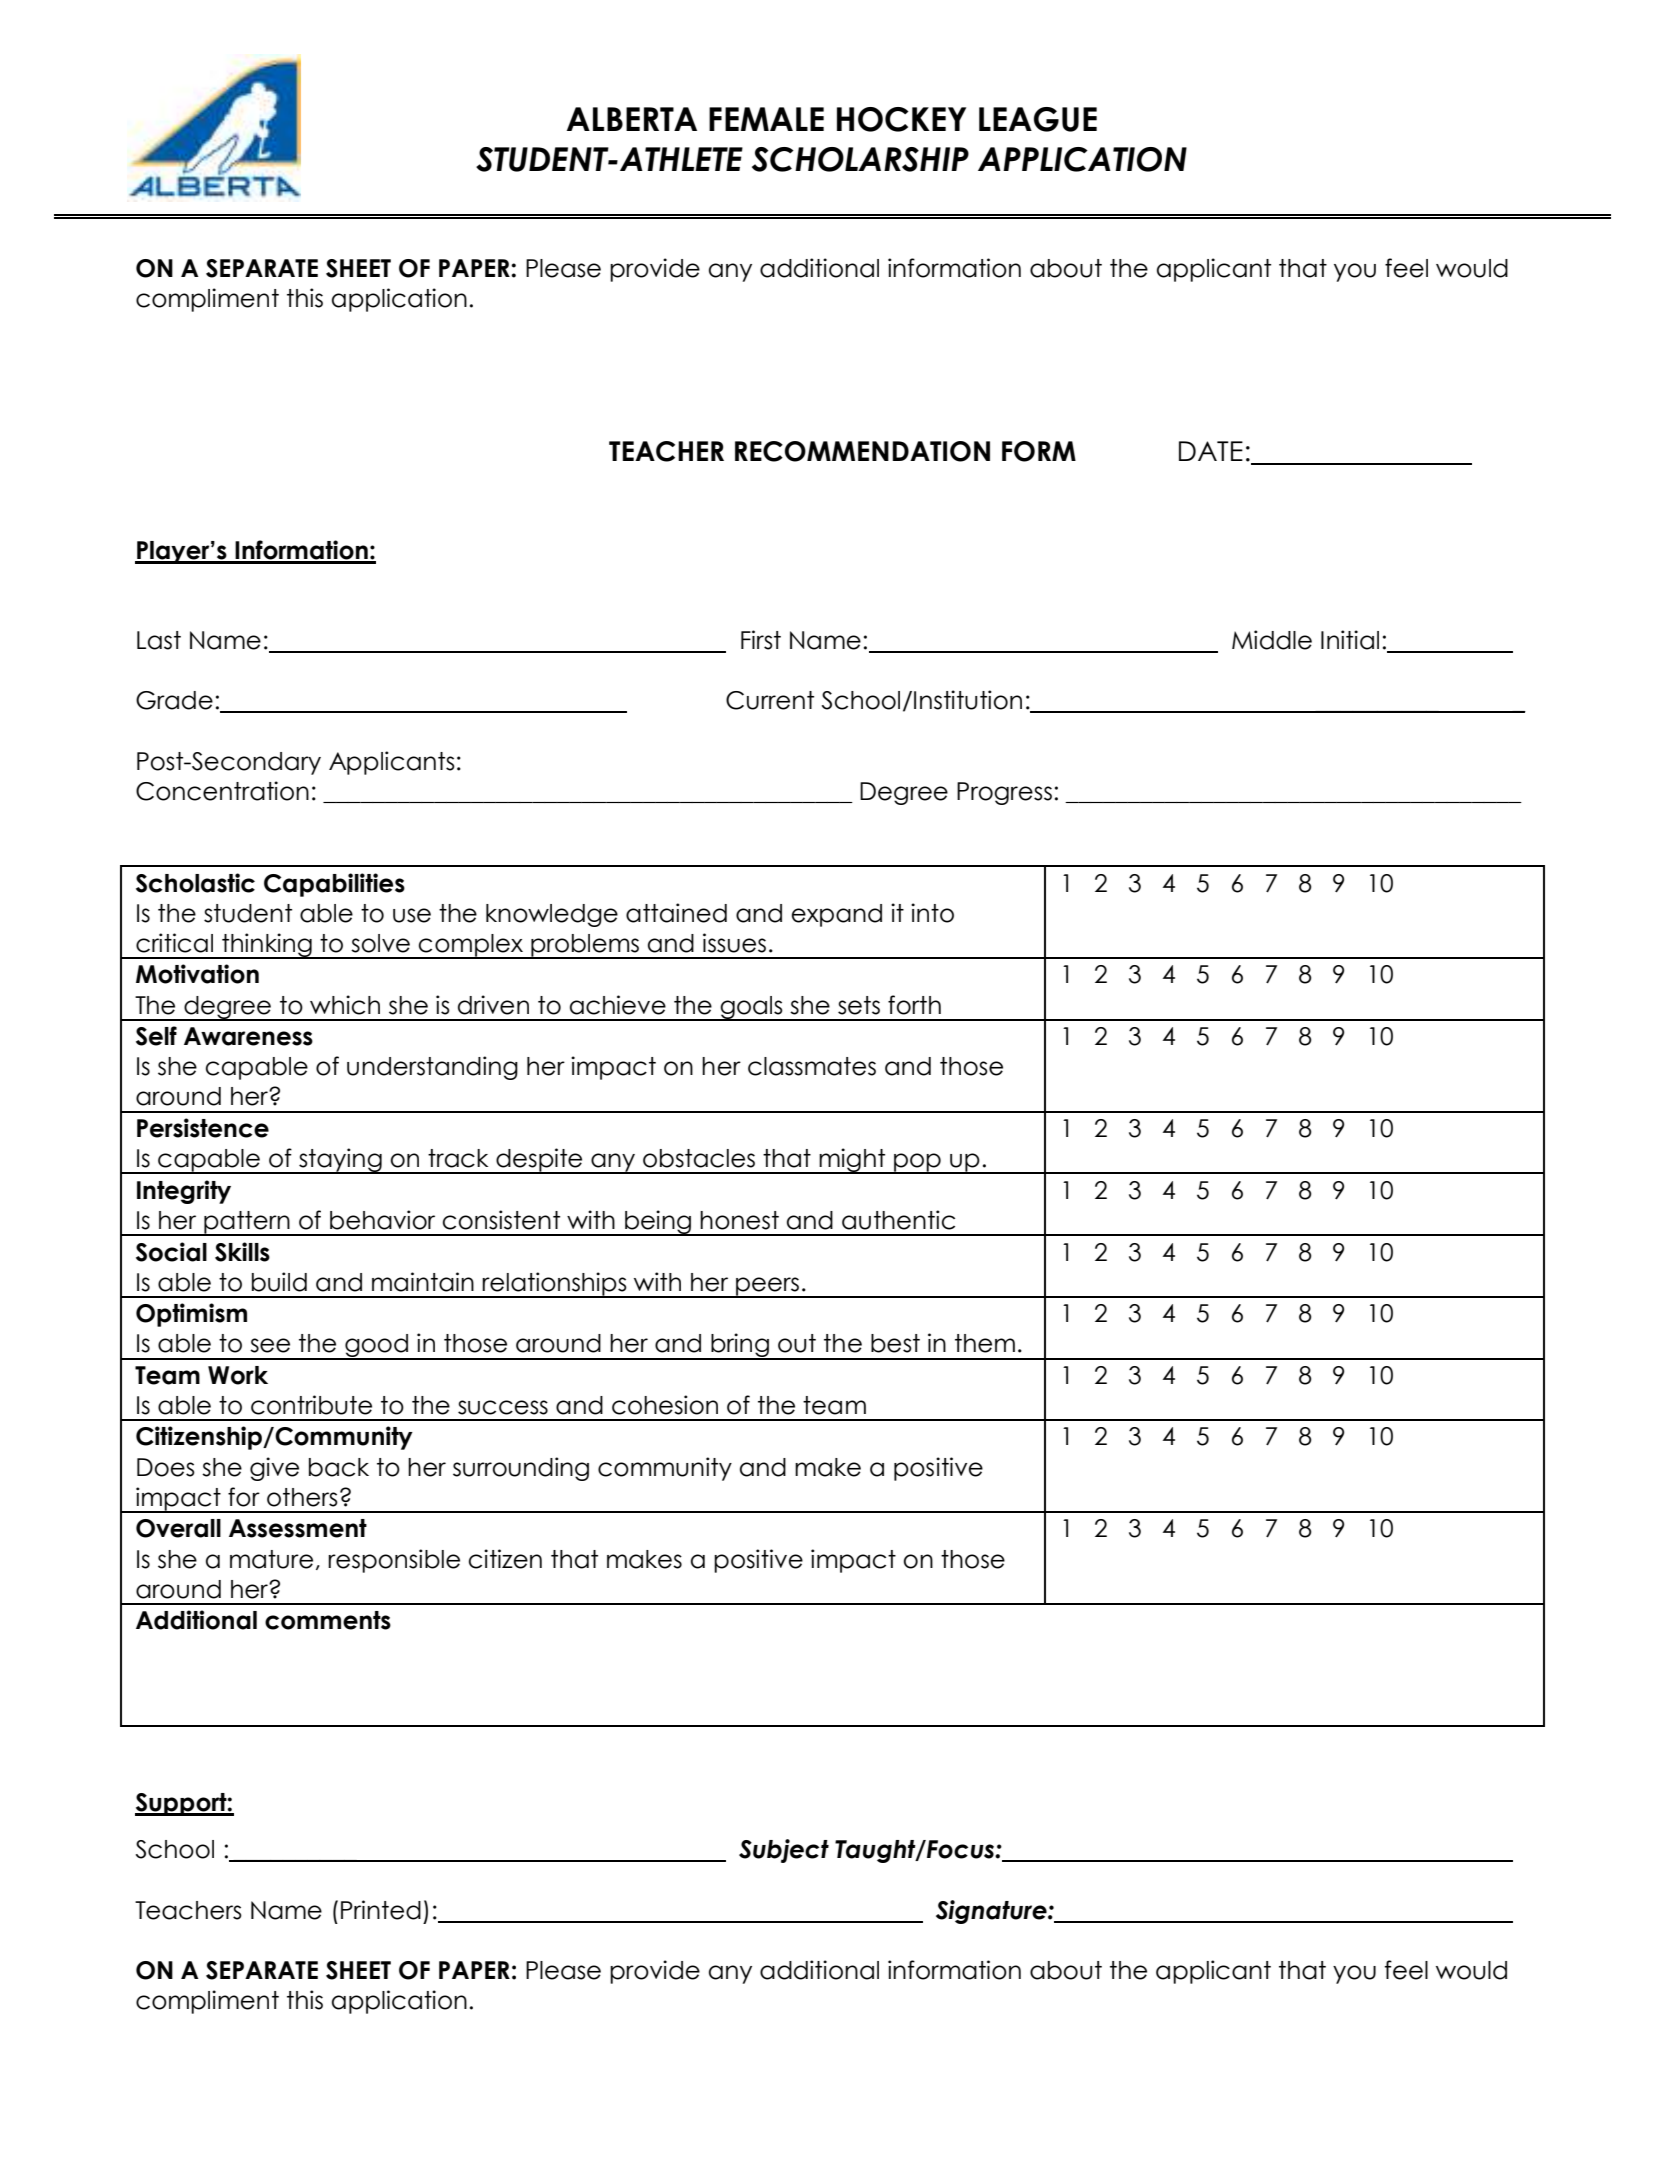  Describe the element at coordinates (345, 1005) in the document. I see `which` at that location.
